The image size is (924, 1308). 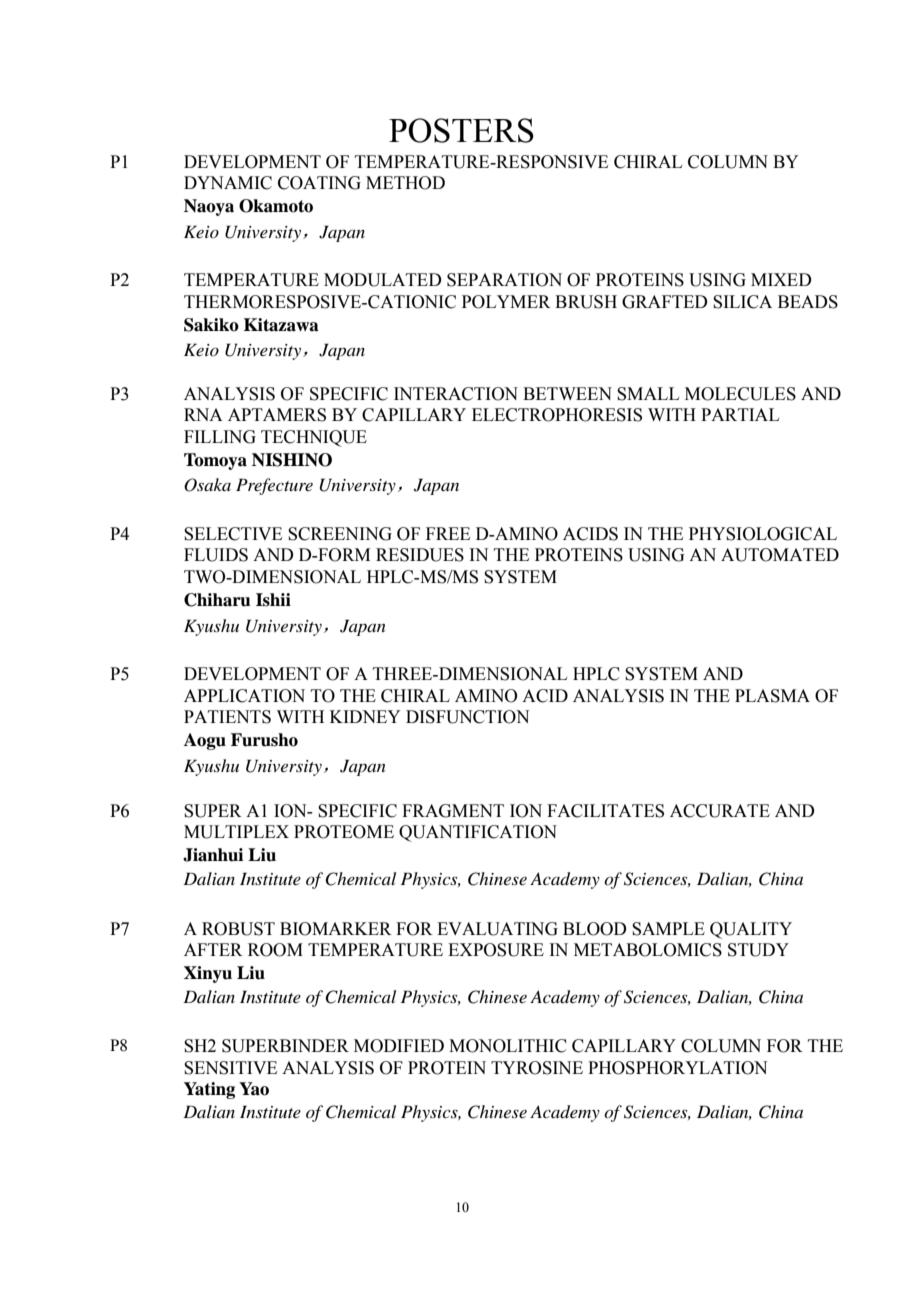 What do you see at coordinates (467, 717) in the document?
I see `DISFUNCTION` at bounding box center [467, 717].
